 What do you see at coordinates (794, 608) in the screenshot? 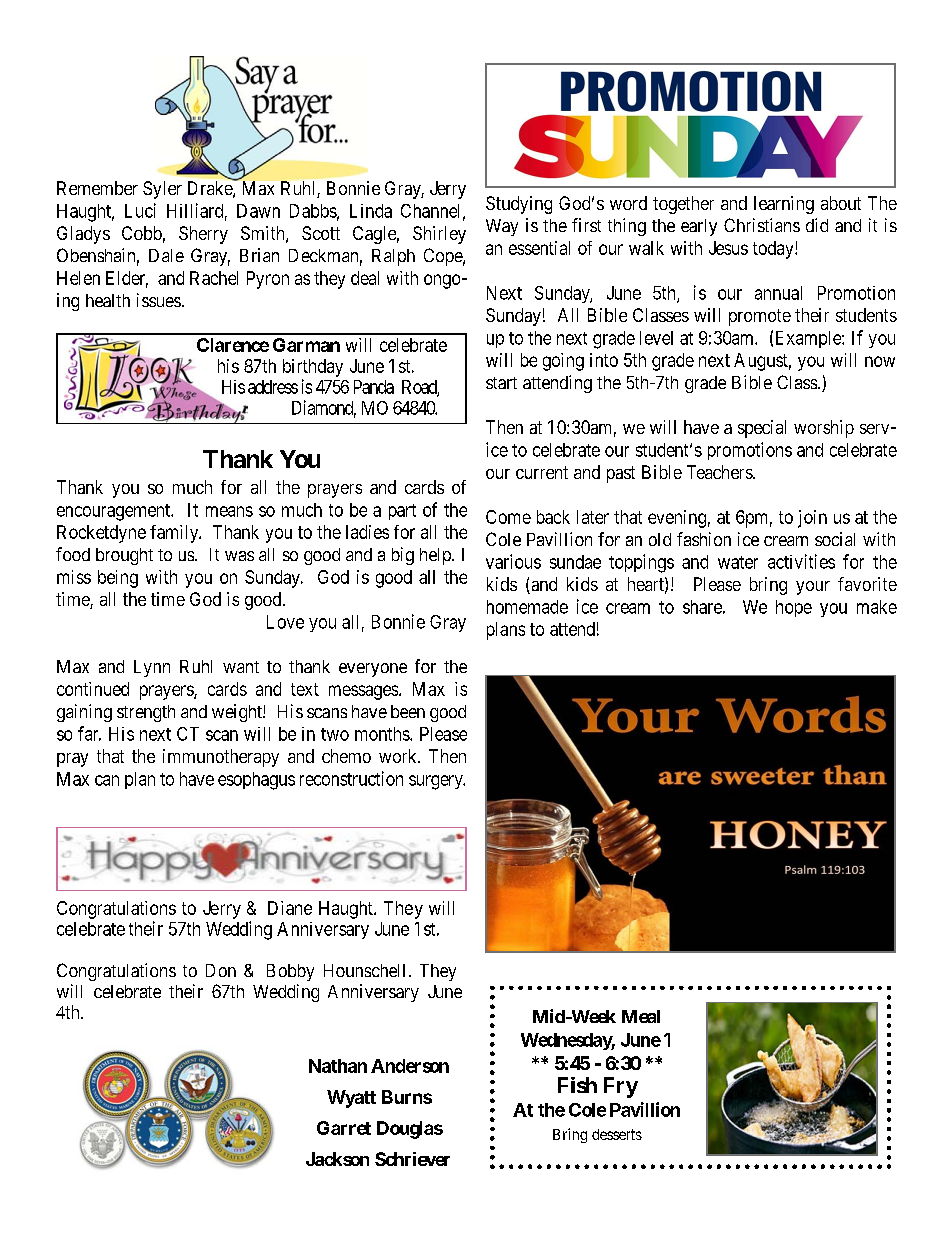
I see `hope` at bounding box center [794, 608].
